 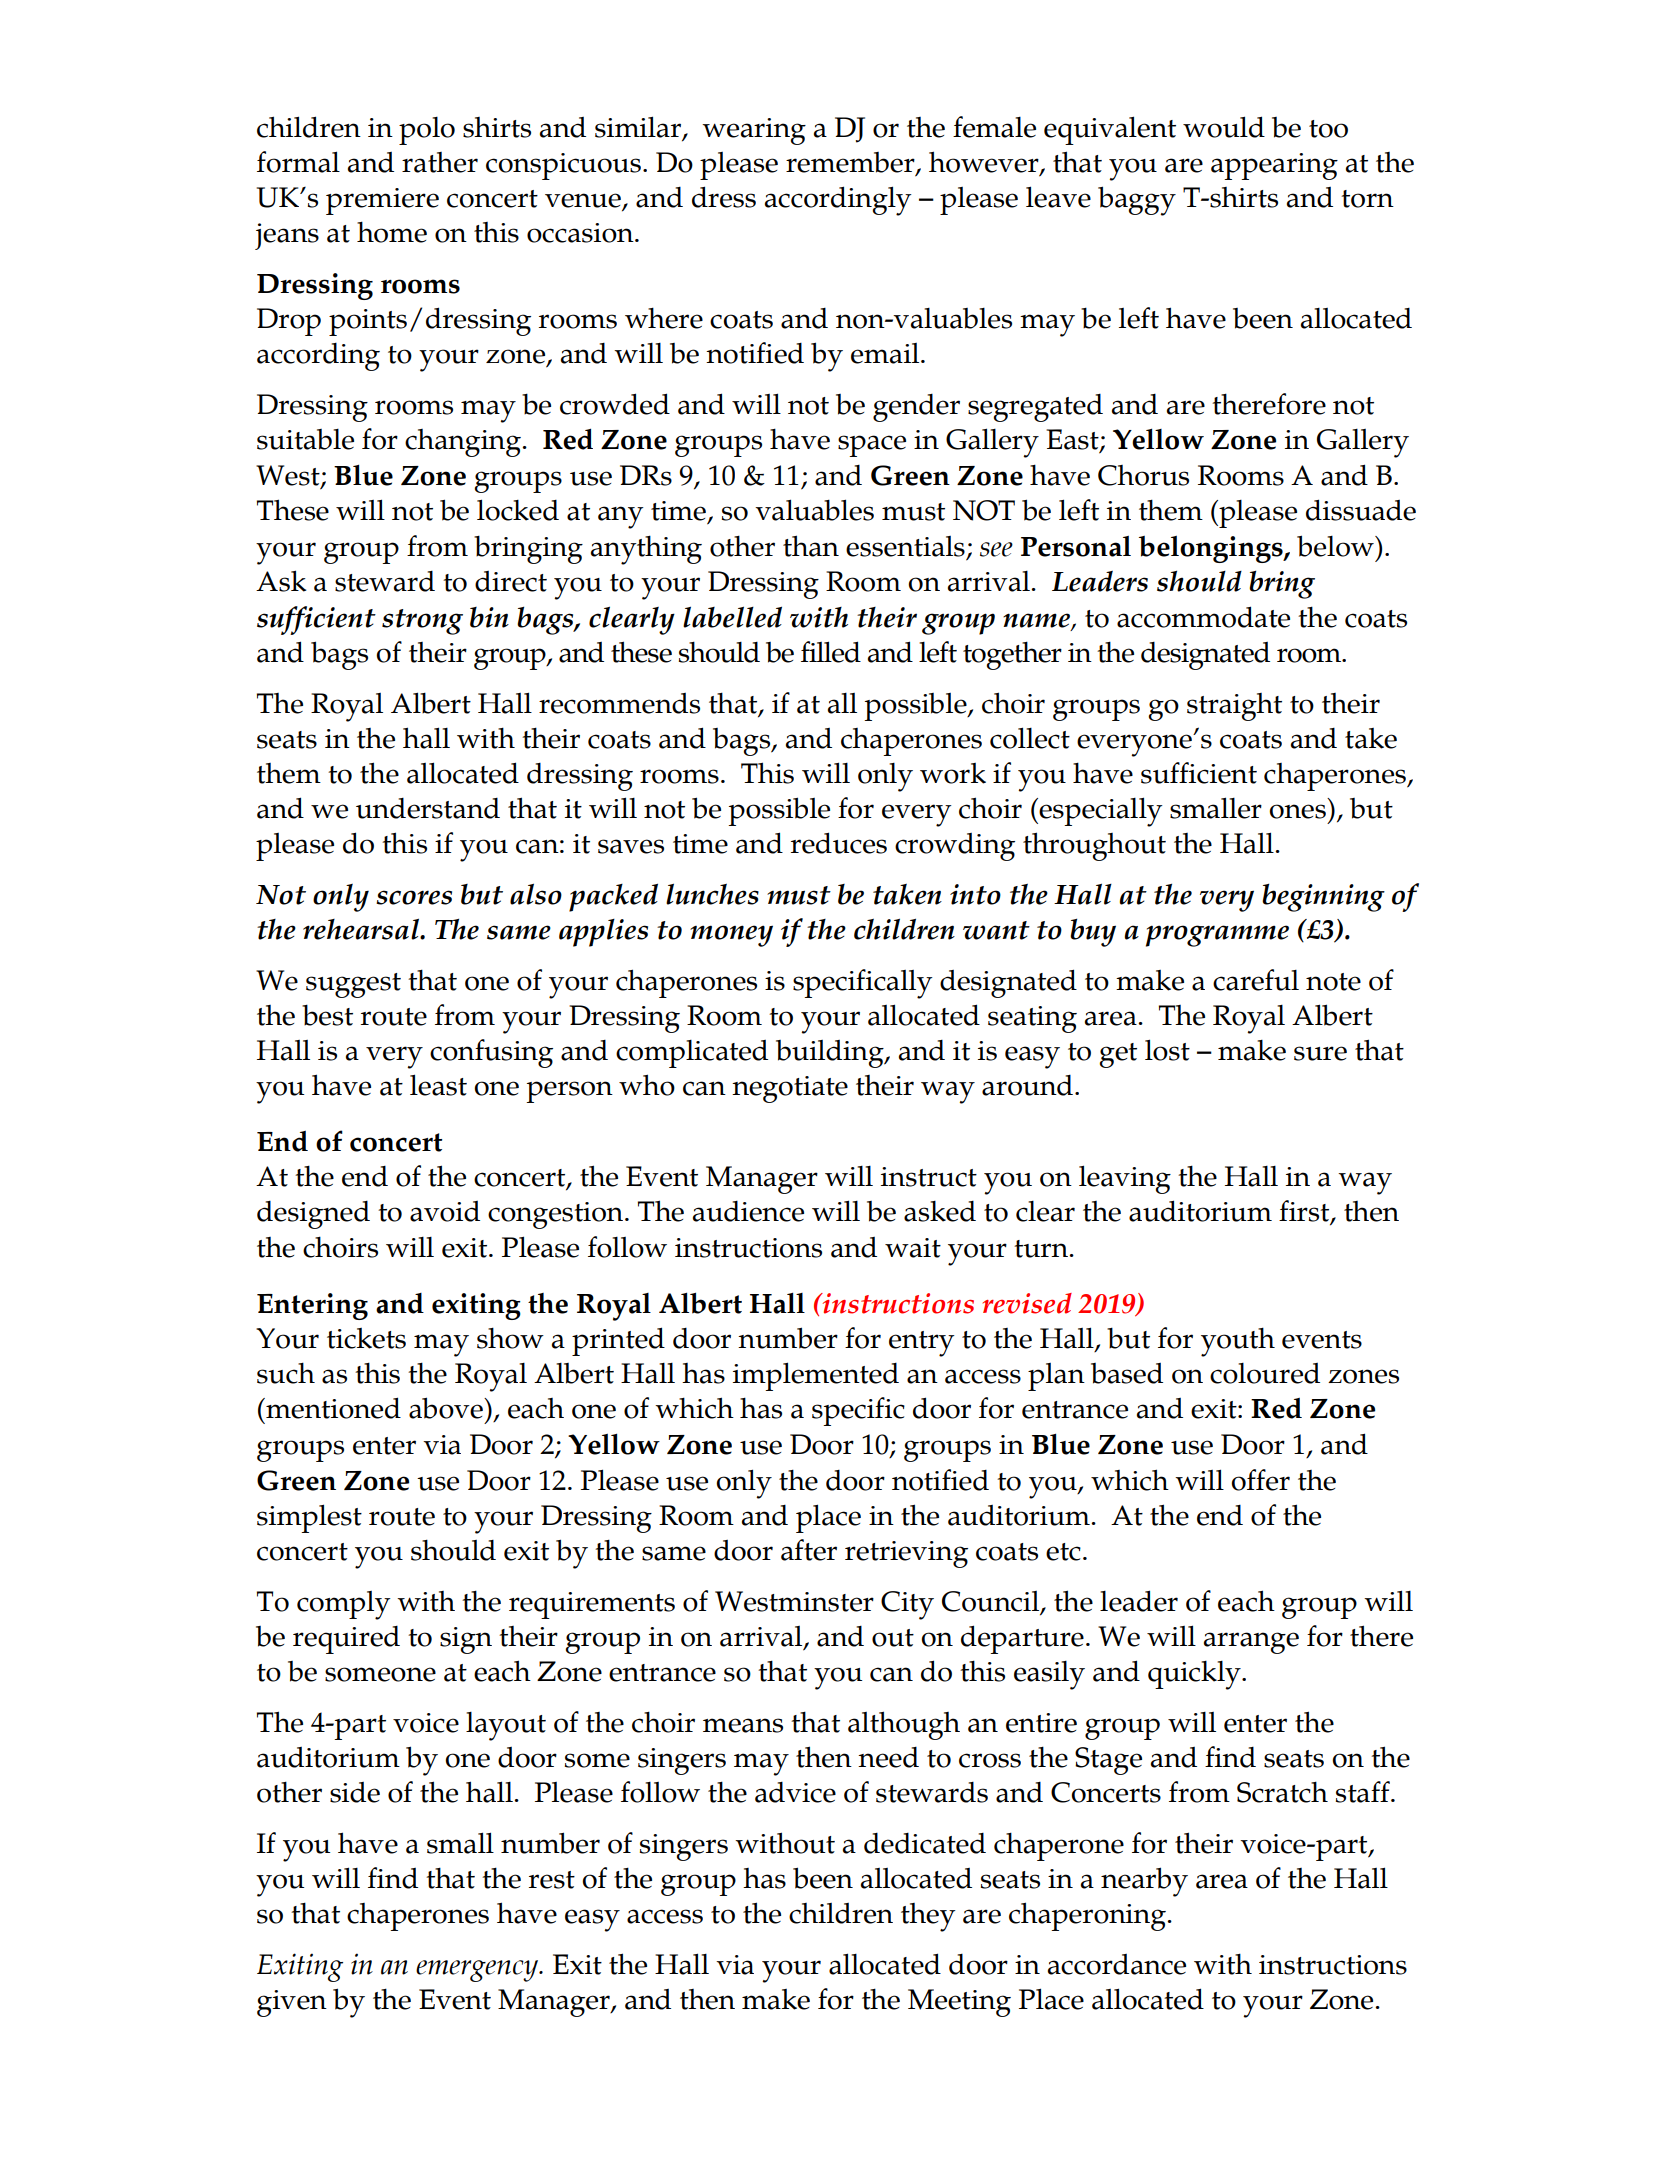 What do you see at coordinates (1167, 1050) in the image?
I see `lost` at bounding box center [1167, 1050].
